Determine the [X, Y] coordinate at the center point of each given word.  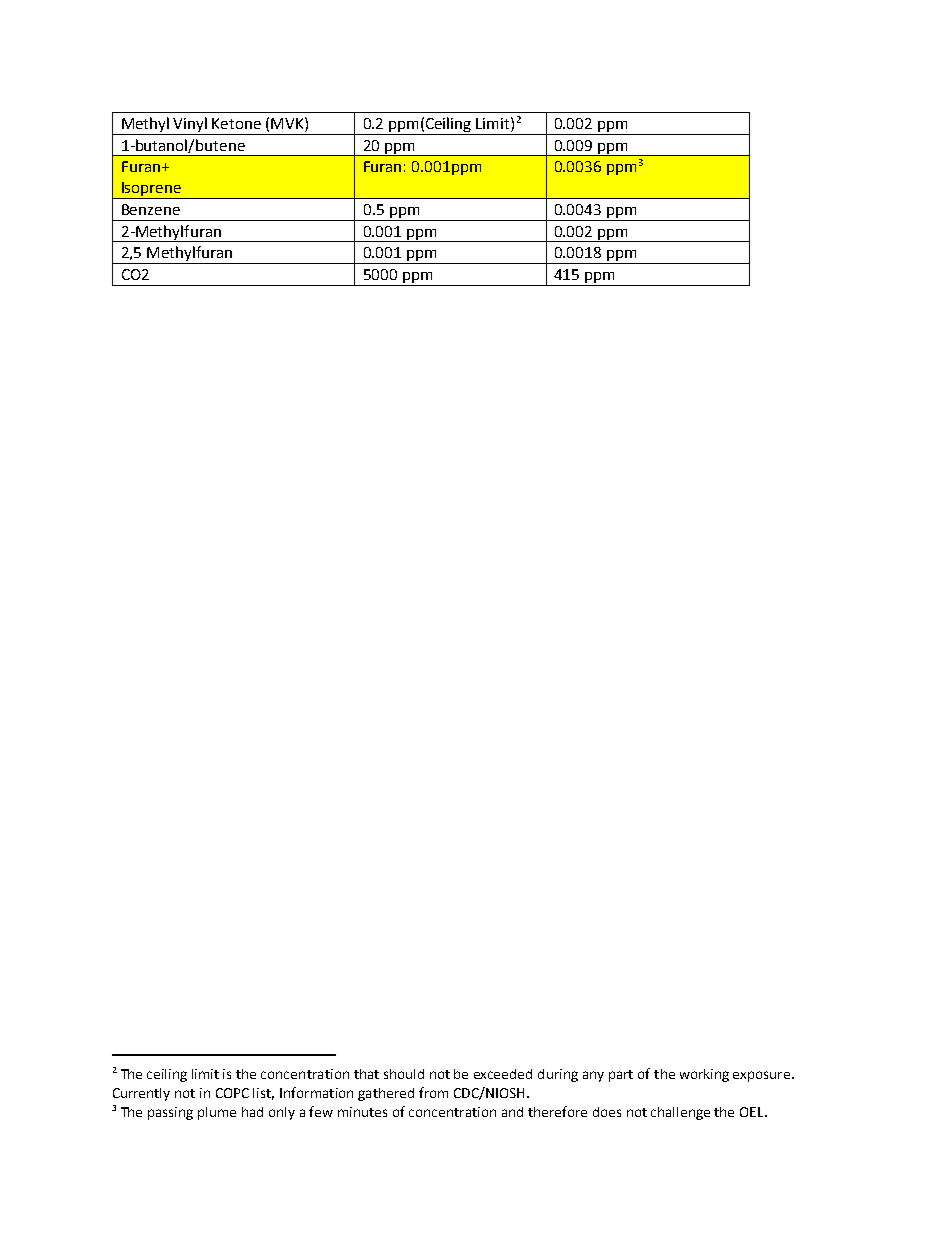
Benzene [151, 209]
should [404, 1074]
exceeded [503, 1074]
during [558, 1075]
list [263, 1094]
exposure [763, 1076]
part [621, 1076]
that [366, 1074]
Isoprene [152, 190]
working [704, 1075]
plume [217, 1113]
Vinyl [190, 124]
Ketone [236, 123]
